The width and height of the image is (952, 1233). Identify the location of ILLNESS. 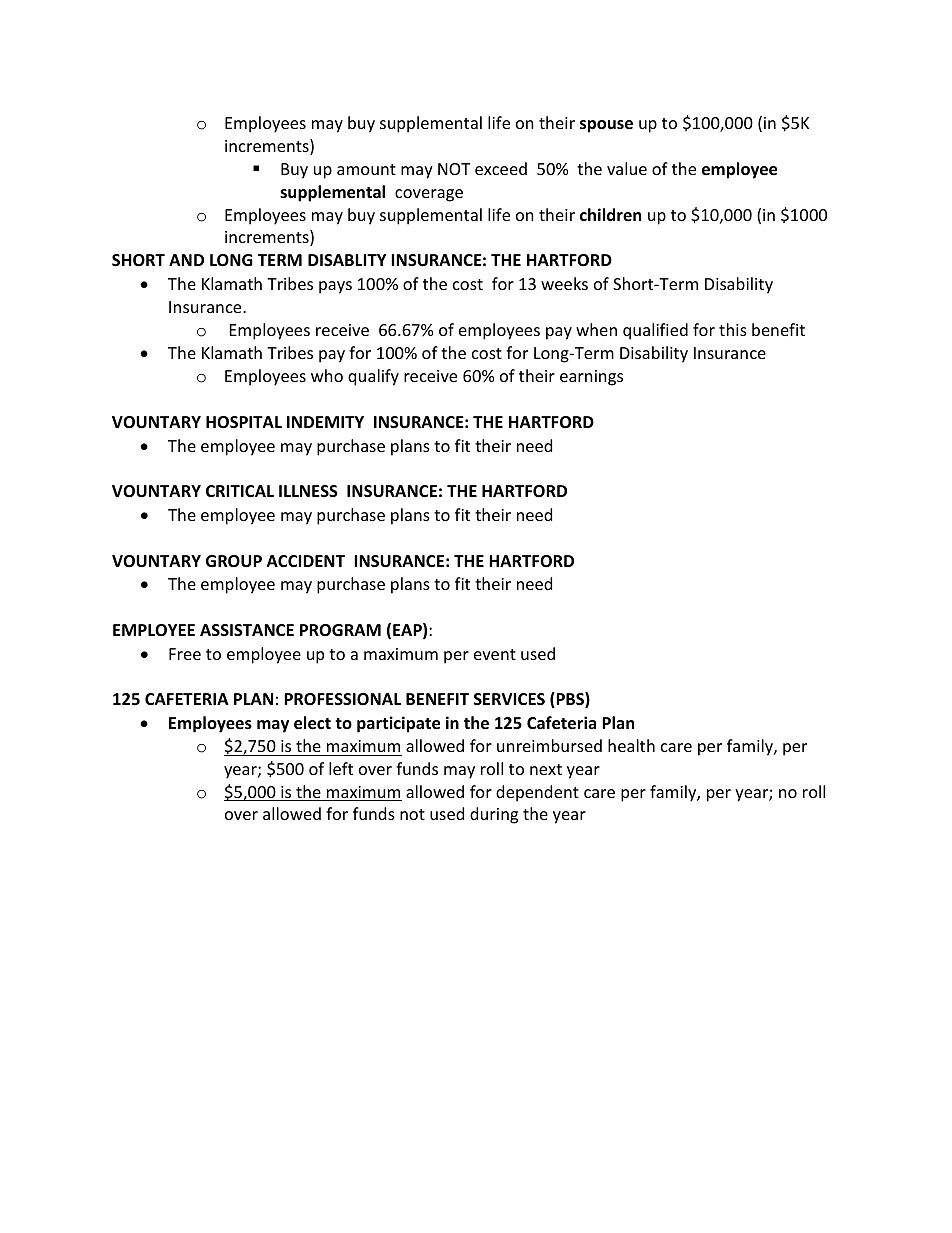
(308, 491).
